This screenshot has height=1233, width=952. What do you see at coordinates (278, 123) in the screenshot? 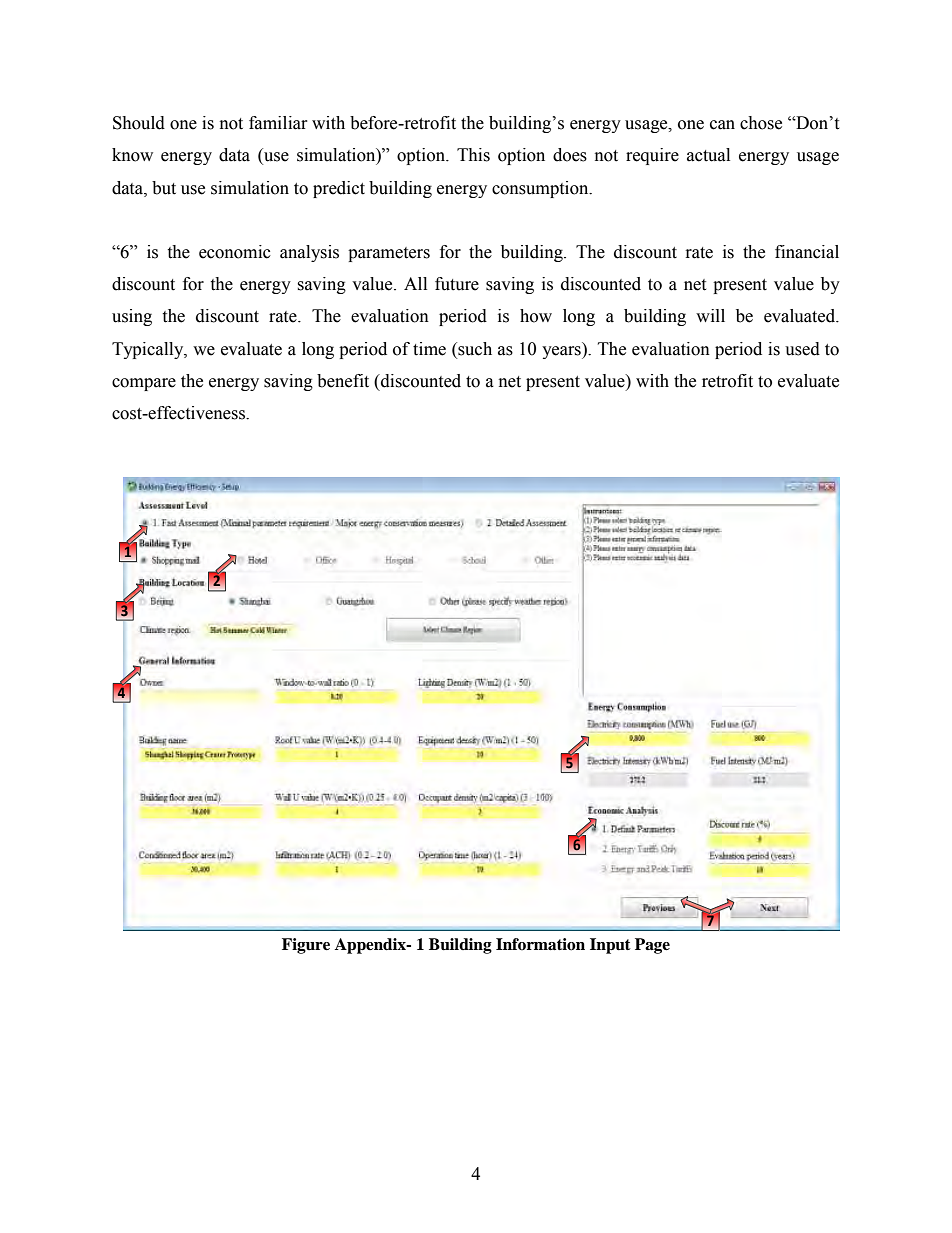
I see `familiar` at bounding box center [278, 123].
